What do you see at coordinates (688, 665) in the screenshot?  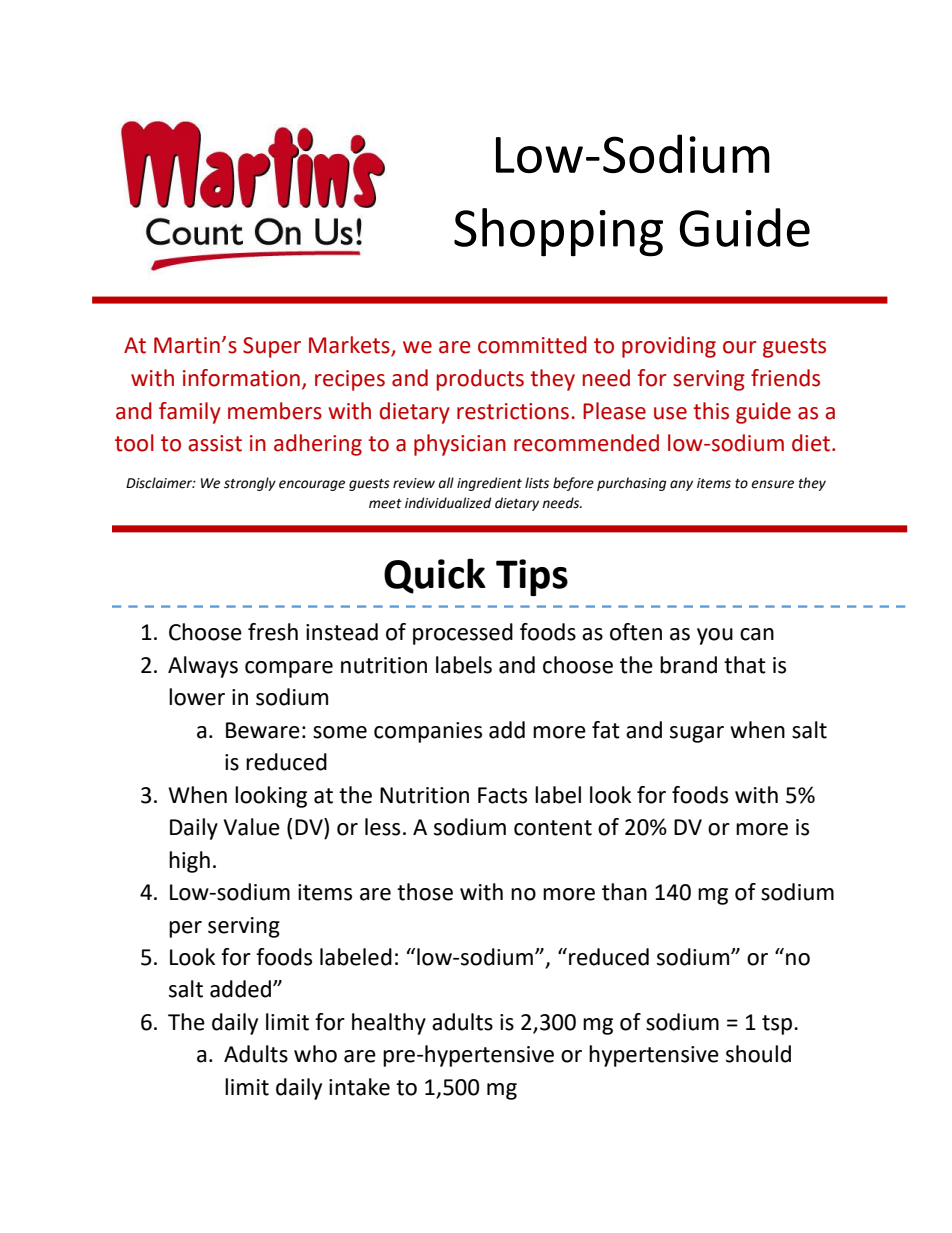 I see `brand` at bounding box center [688, 665].
